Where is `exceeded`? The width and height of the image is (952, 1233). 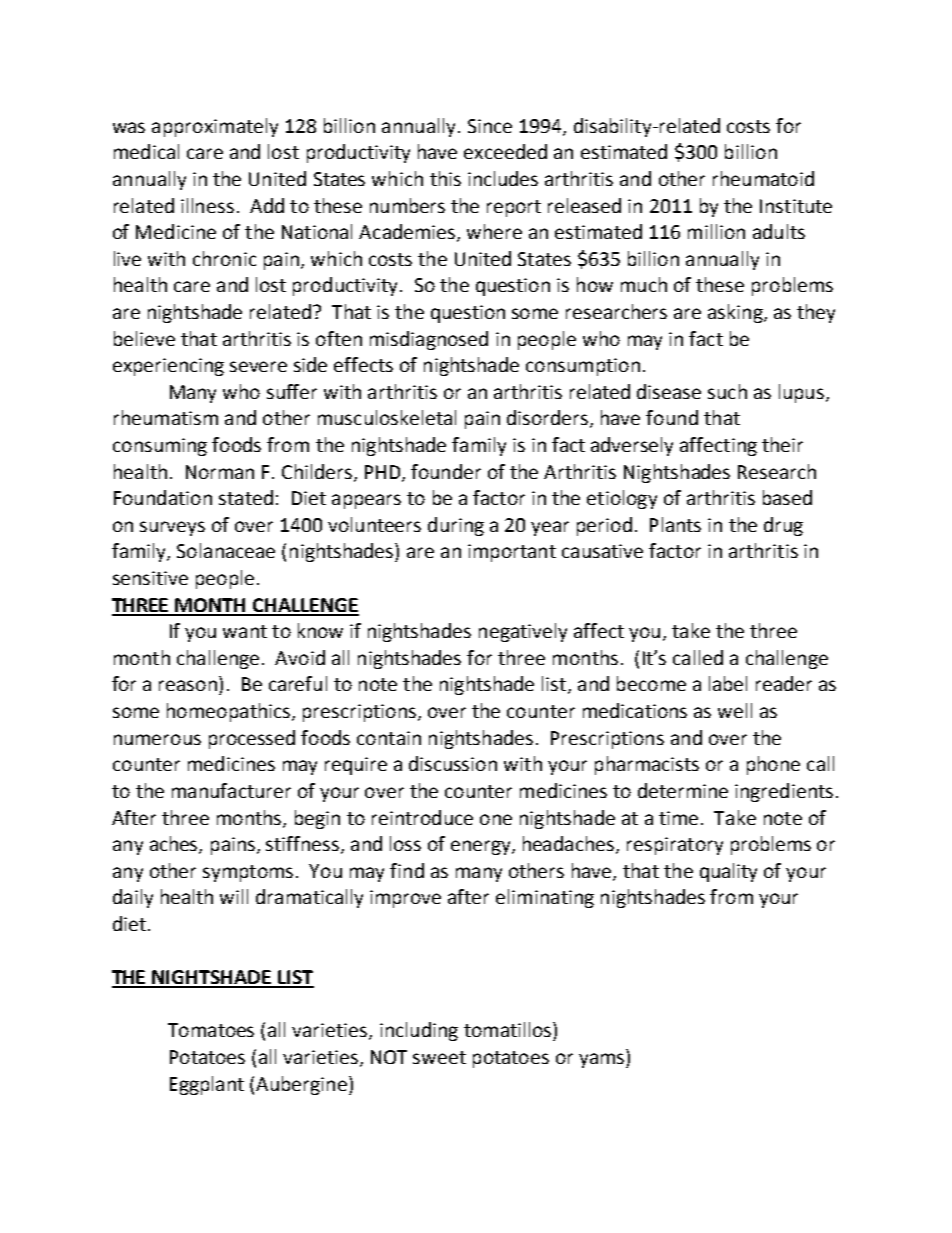
exceeded is located at coordinates (505, 151).
